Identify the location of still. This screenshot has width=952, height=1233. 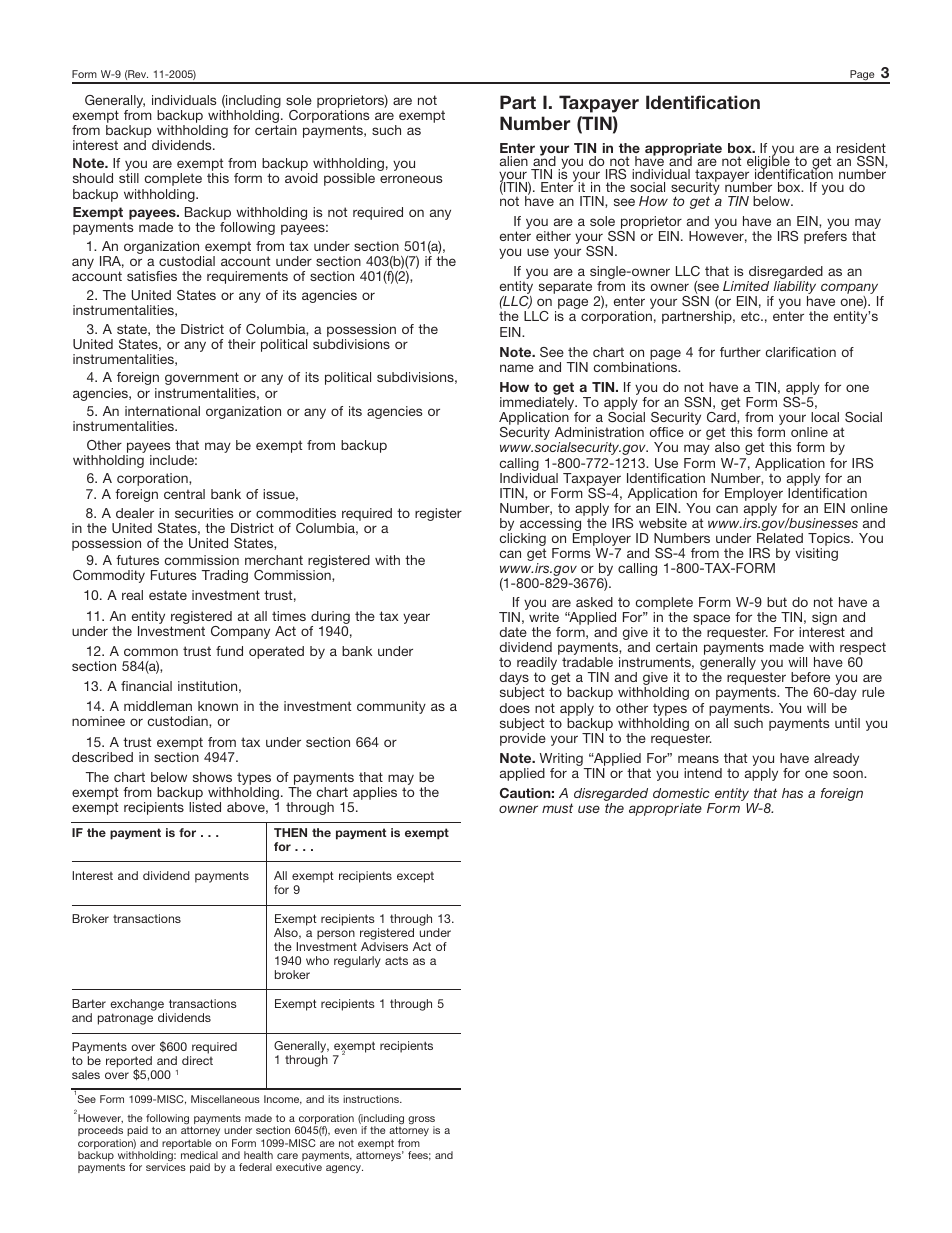
(129, 178).
